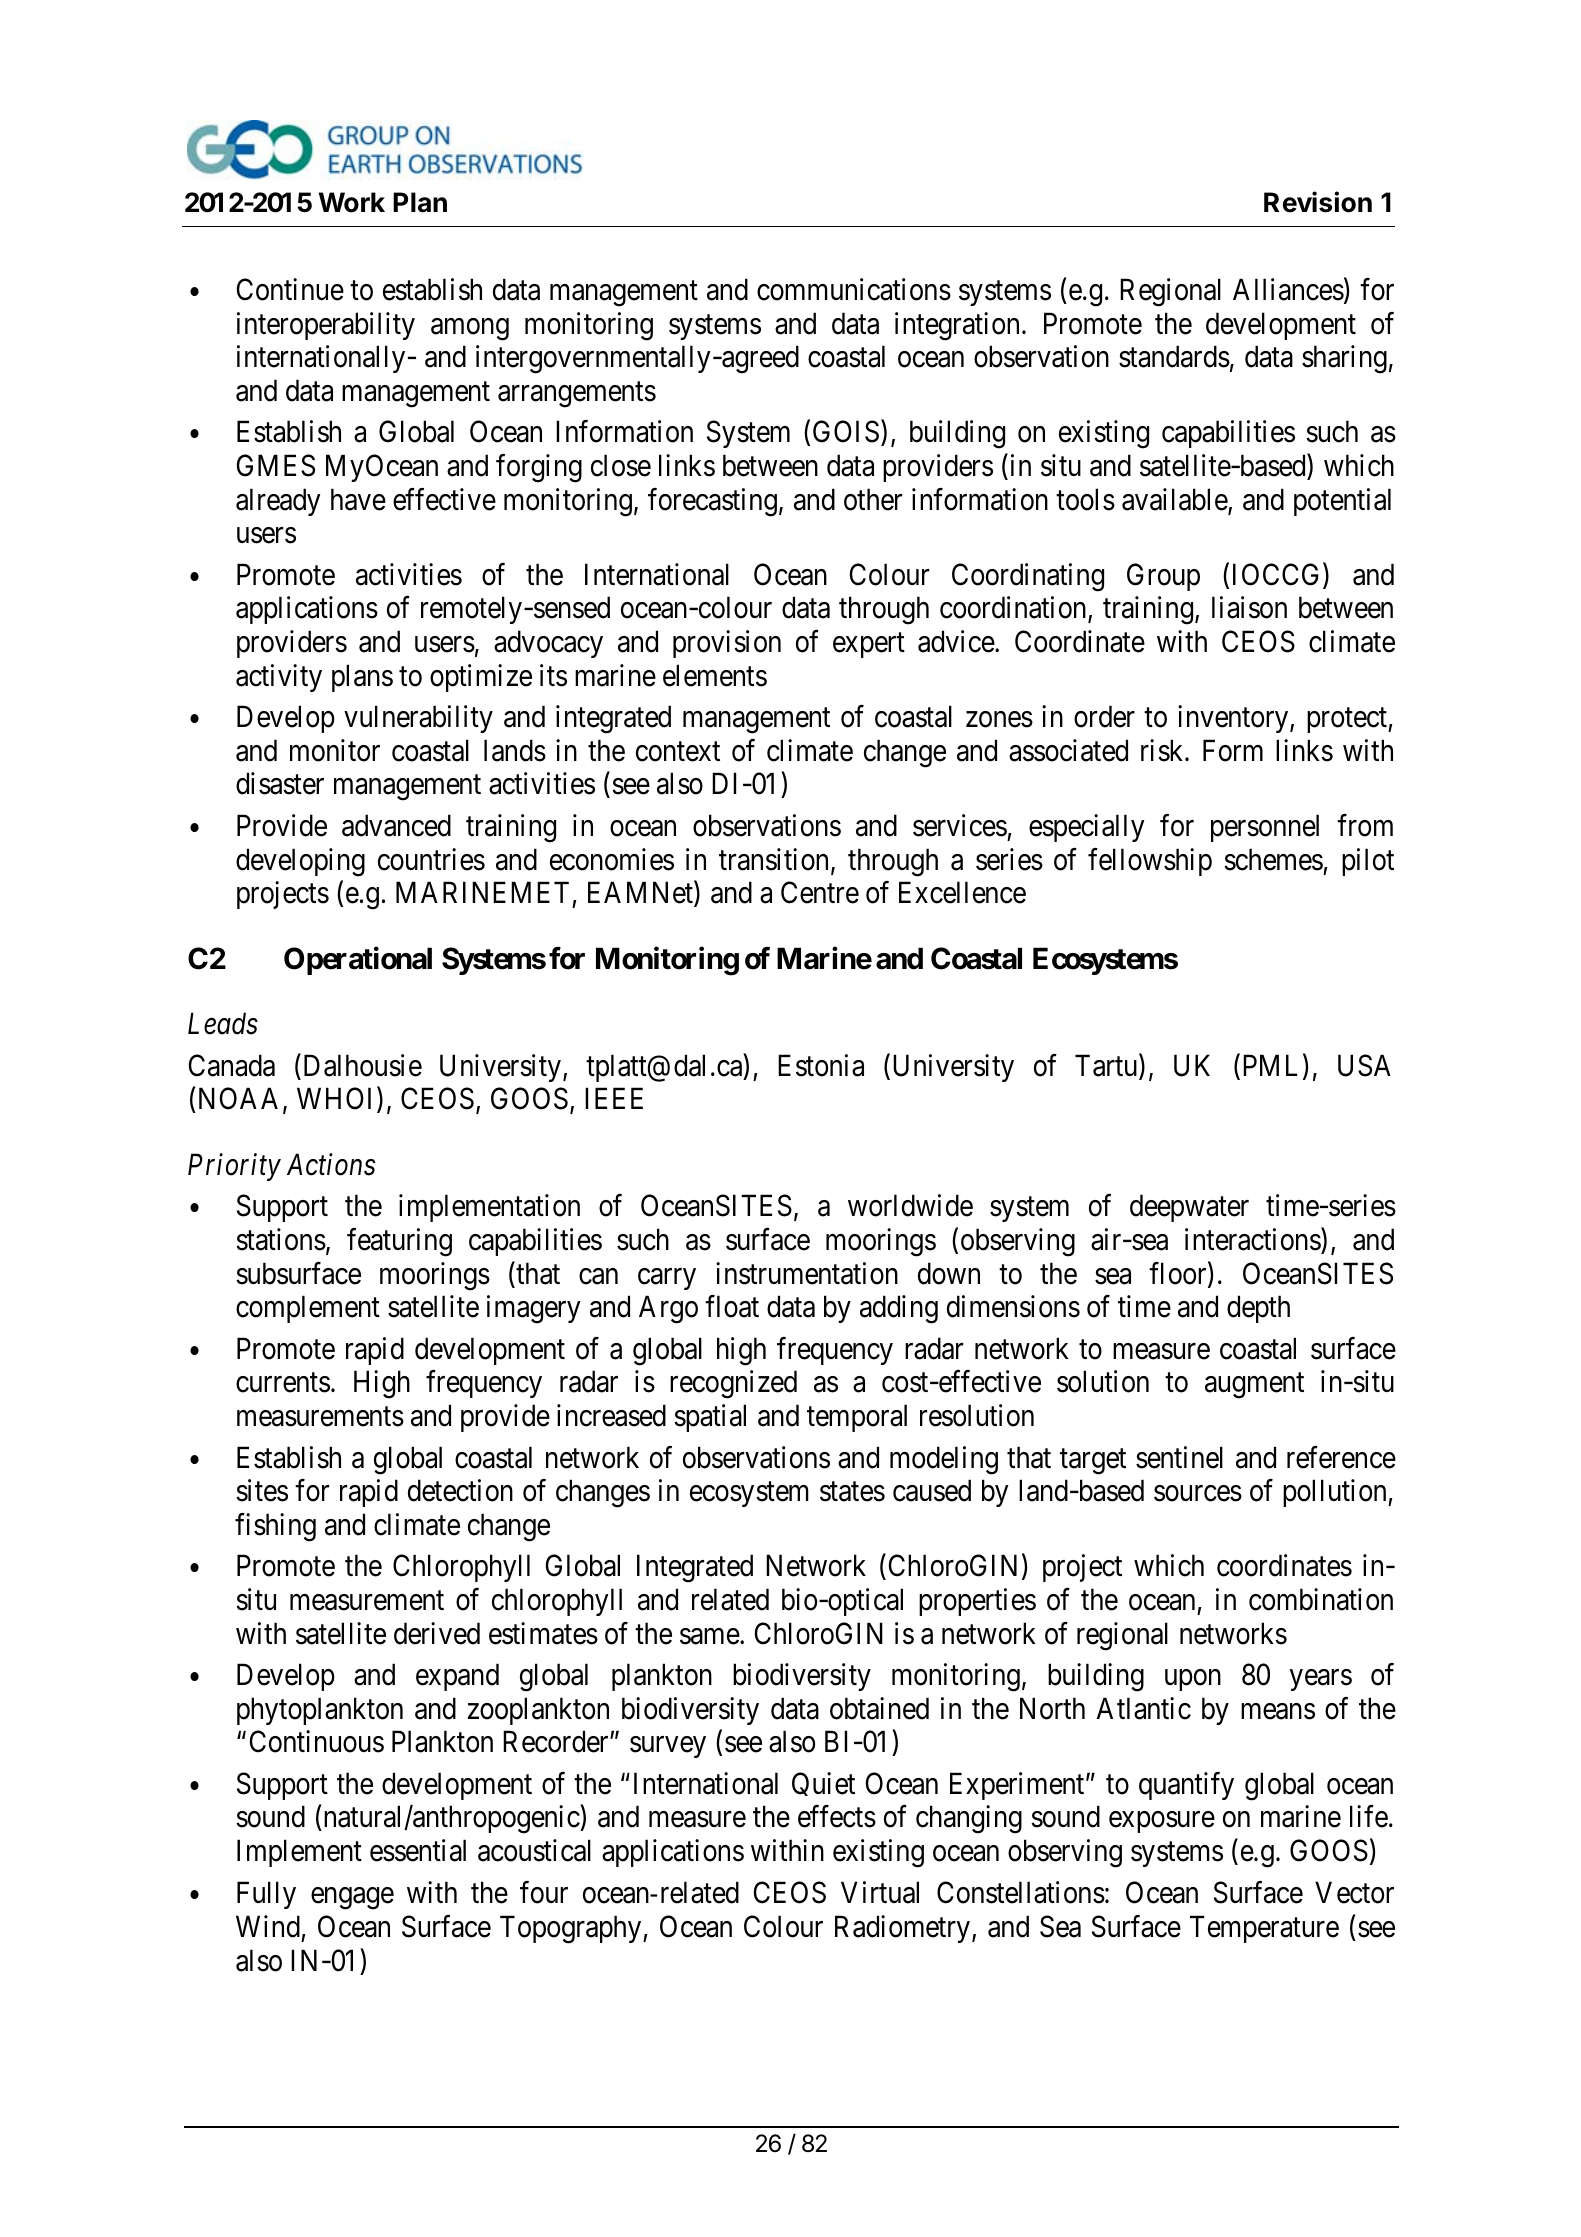  Describe the element at coordinates (1198, 1494) in the screenshot. I see `sources` at that location.
